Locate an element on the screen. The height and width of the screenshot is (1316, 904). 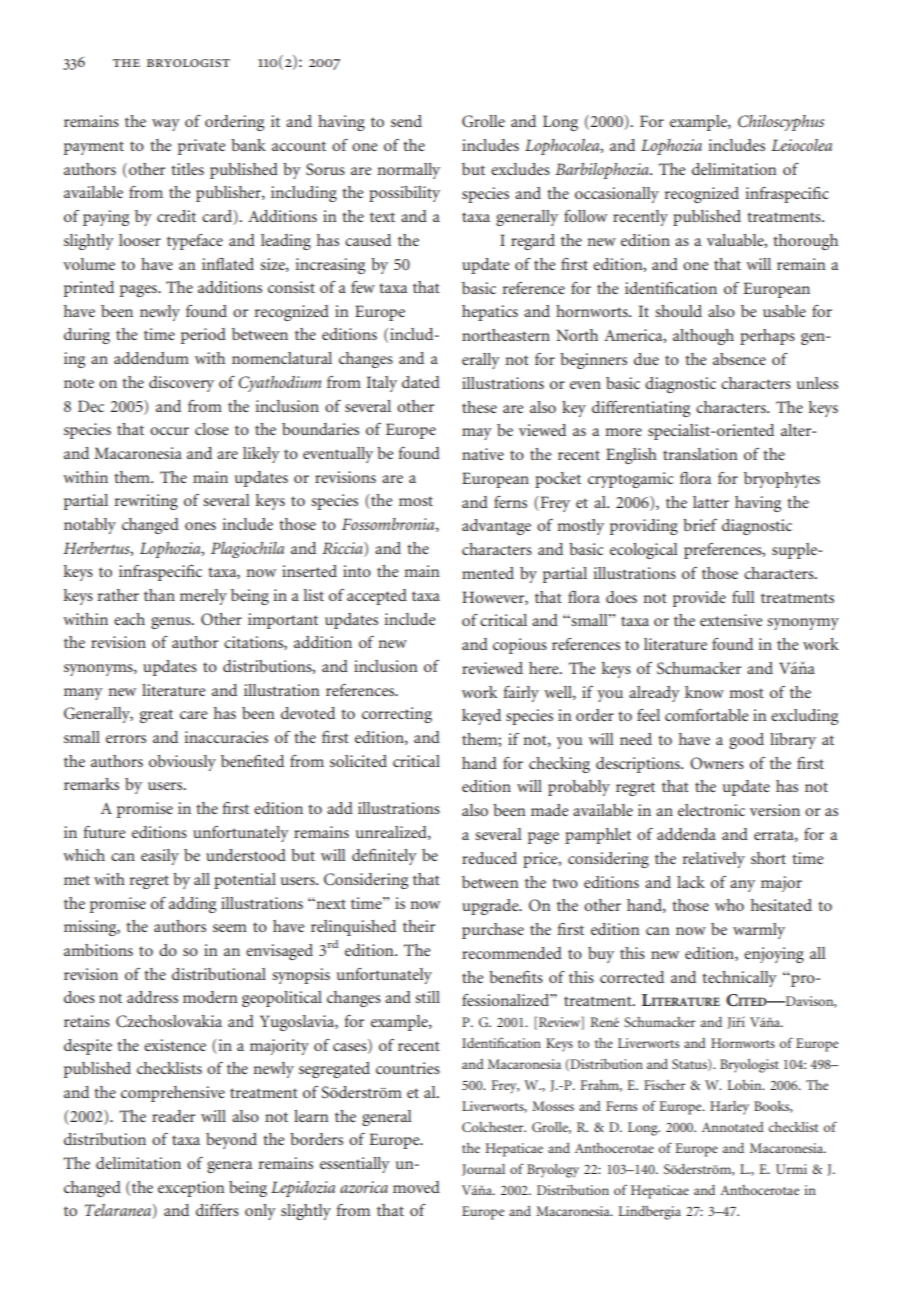
reduced is located at coordinates (489, 858).
